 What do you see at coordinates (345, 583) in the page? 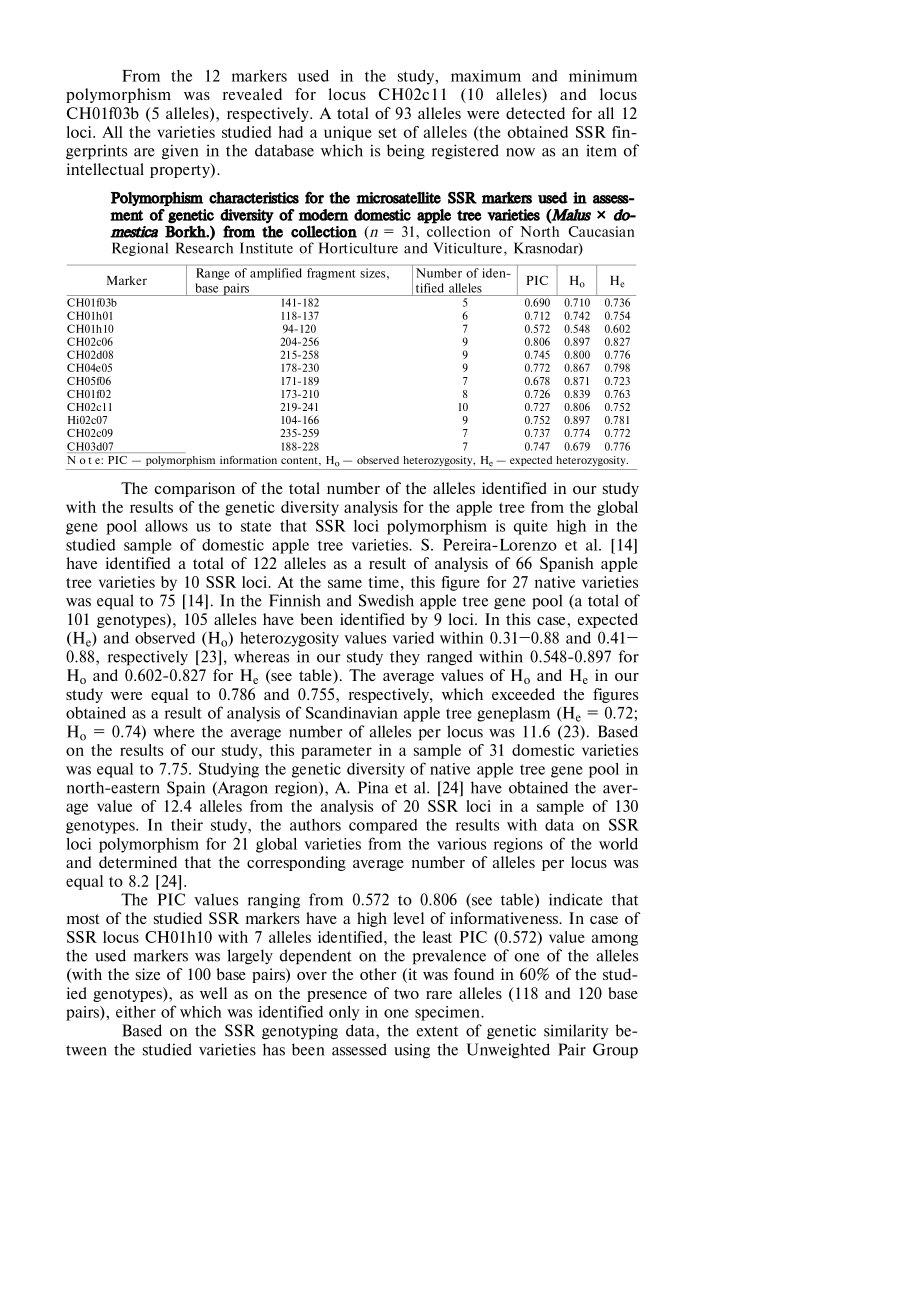
I see `same` at bounding box center [345, 583].
